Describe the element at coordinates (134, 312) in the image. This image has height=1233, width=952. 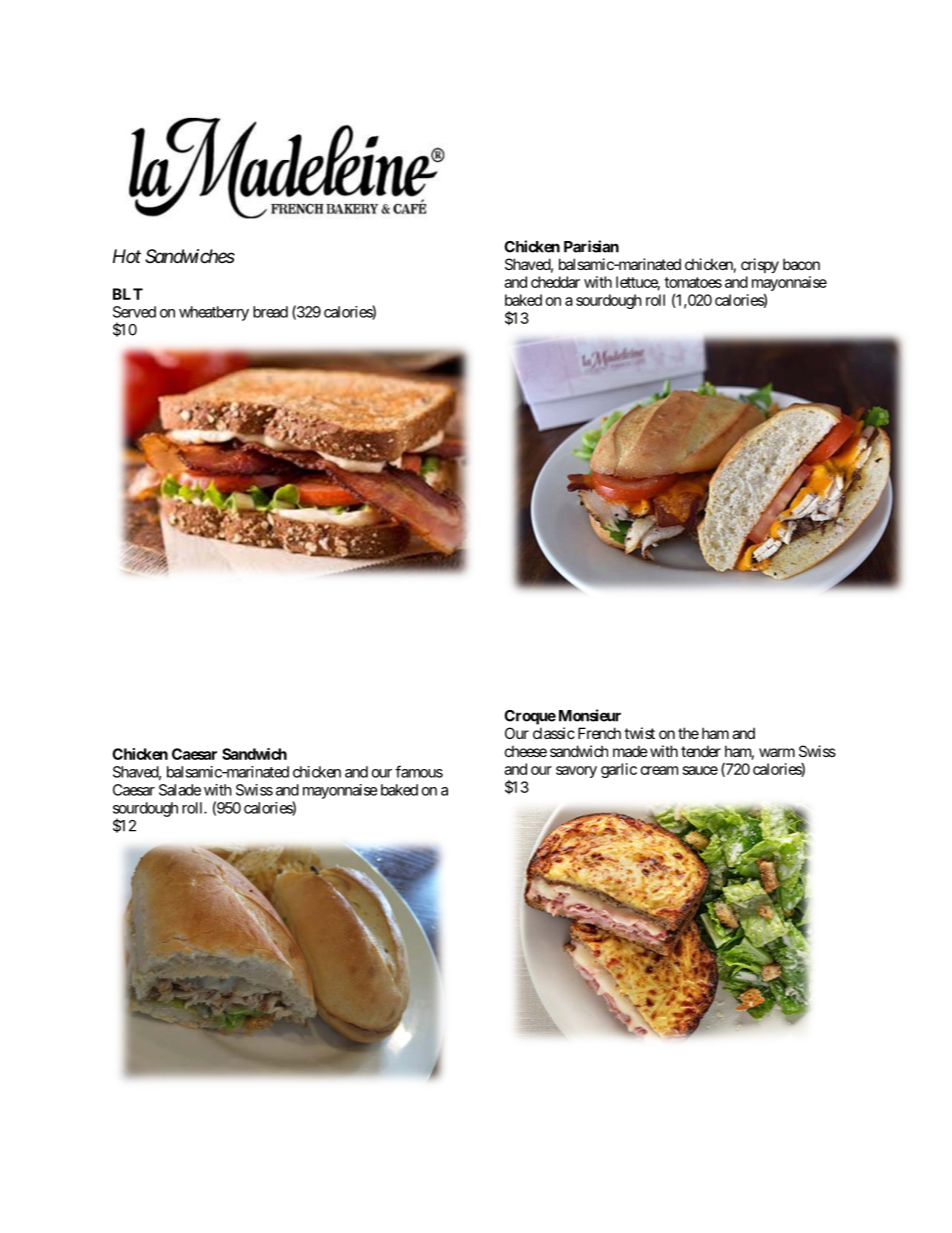
I see `Served` at that location.
